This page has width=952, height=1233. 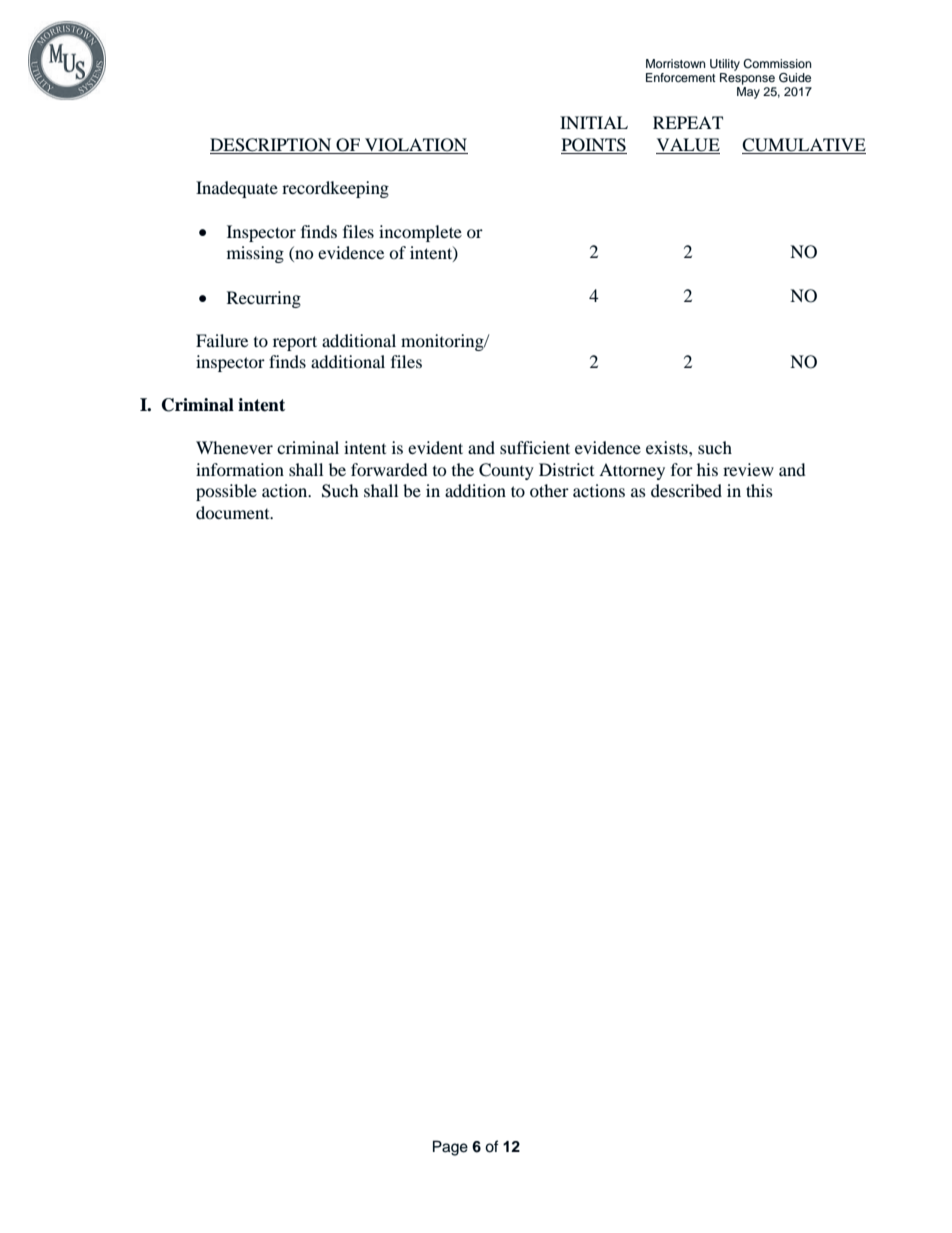 I want to click on review, so click(x=748, y=469).
